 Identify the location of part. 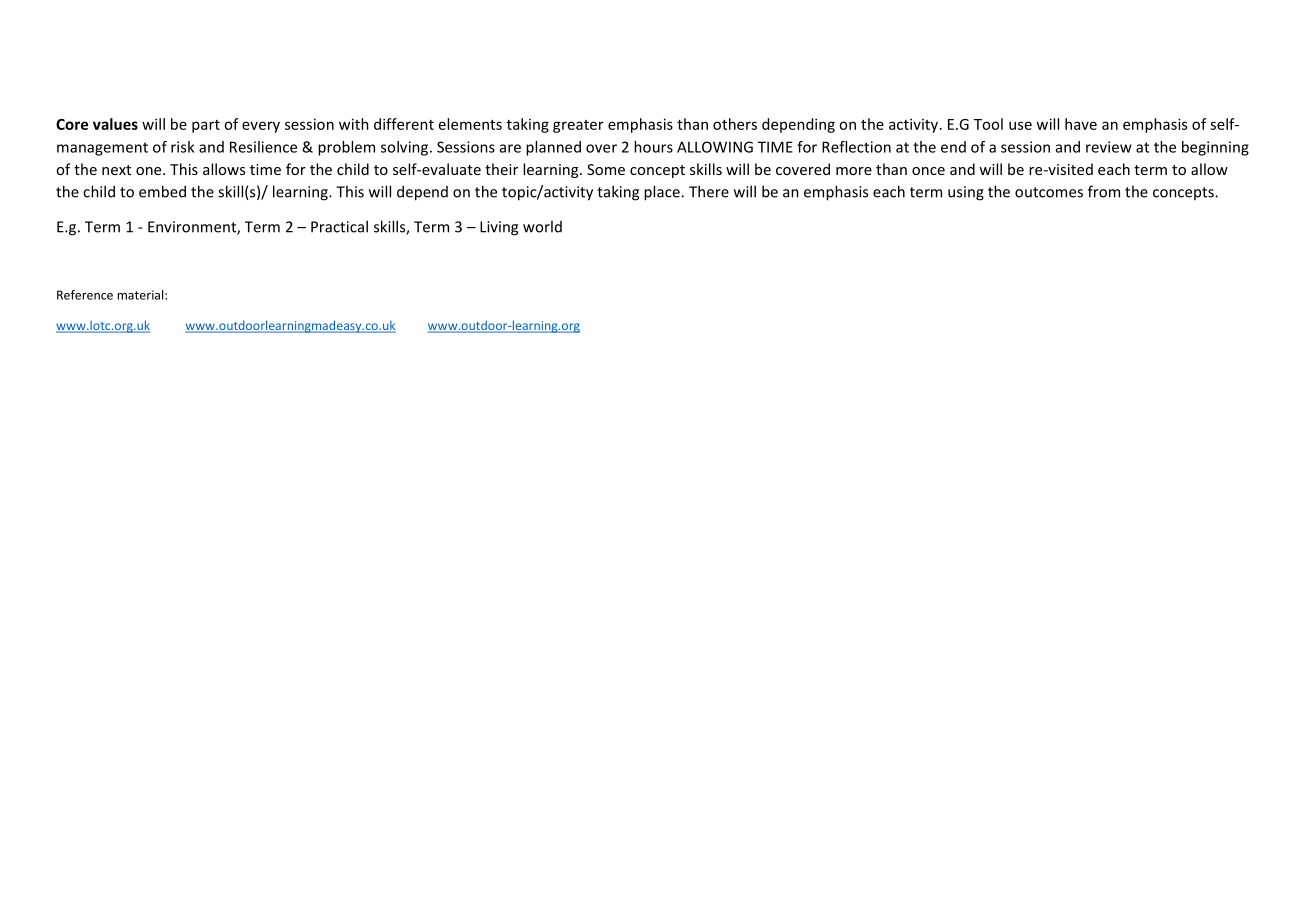
(206, 126).
